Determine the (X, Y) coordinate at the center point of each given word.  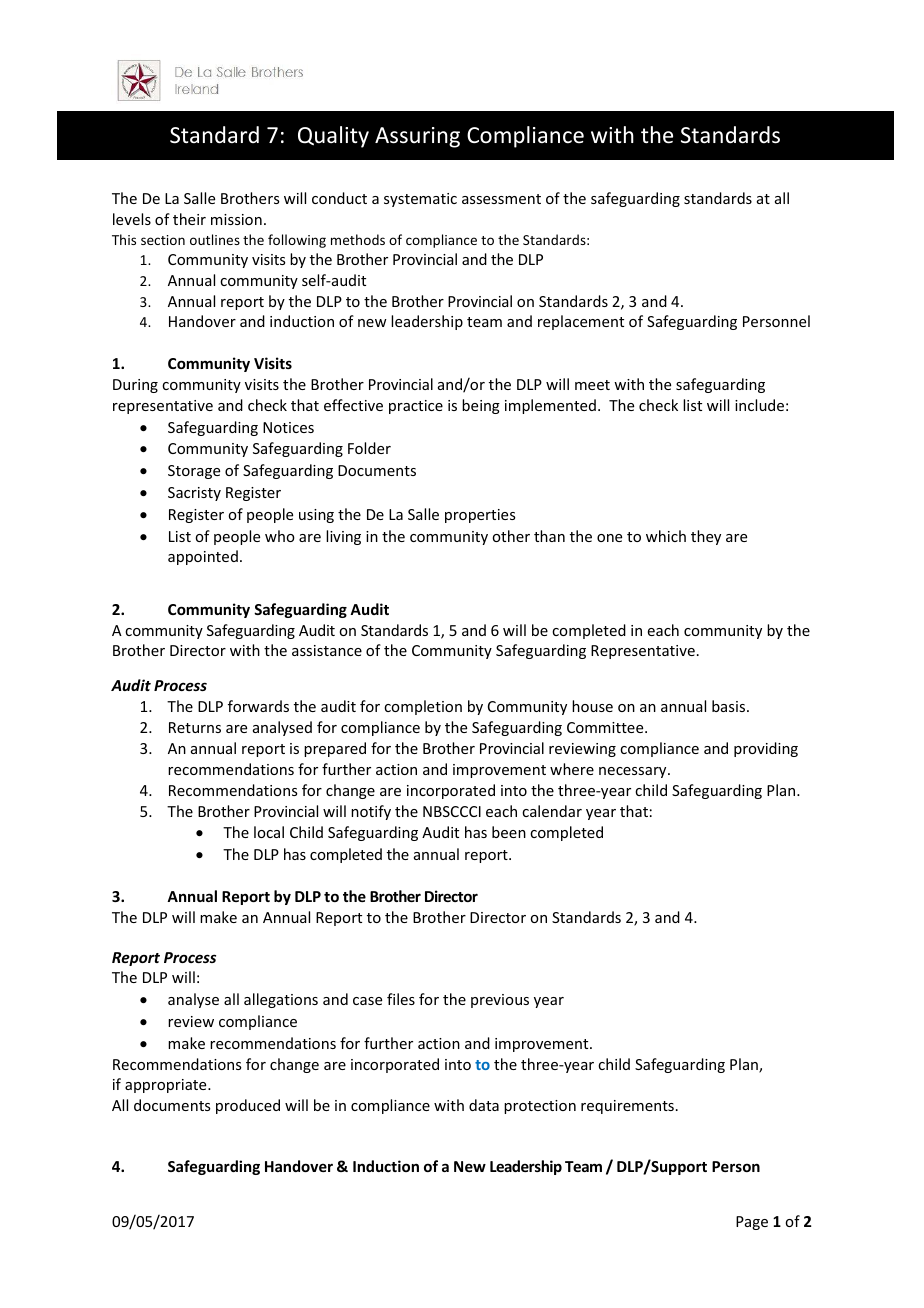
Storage (194, 472)
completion (423, 707)
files (401, 999)
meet (592, 385)
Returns (195, 727)
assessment (501, 199)
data (484, 1105)
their (189, 219)
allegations (281, 1000)
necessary (634, 772)
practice (416, 407)
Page (752, 1223)
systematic (420, 200)
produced (248, 1106)
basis (730, 706)
